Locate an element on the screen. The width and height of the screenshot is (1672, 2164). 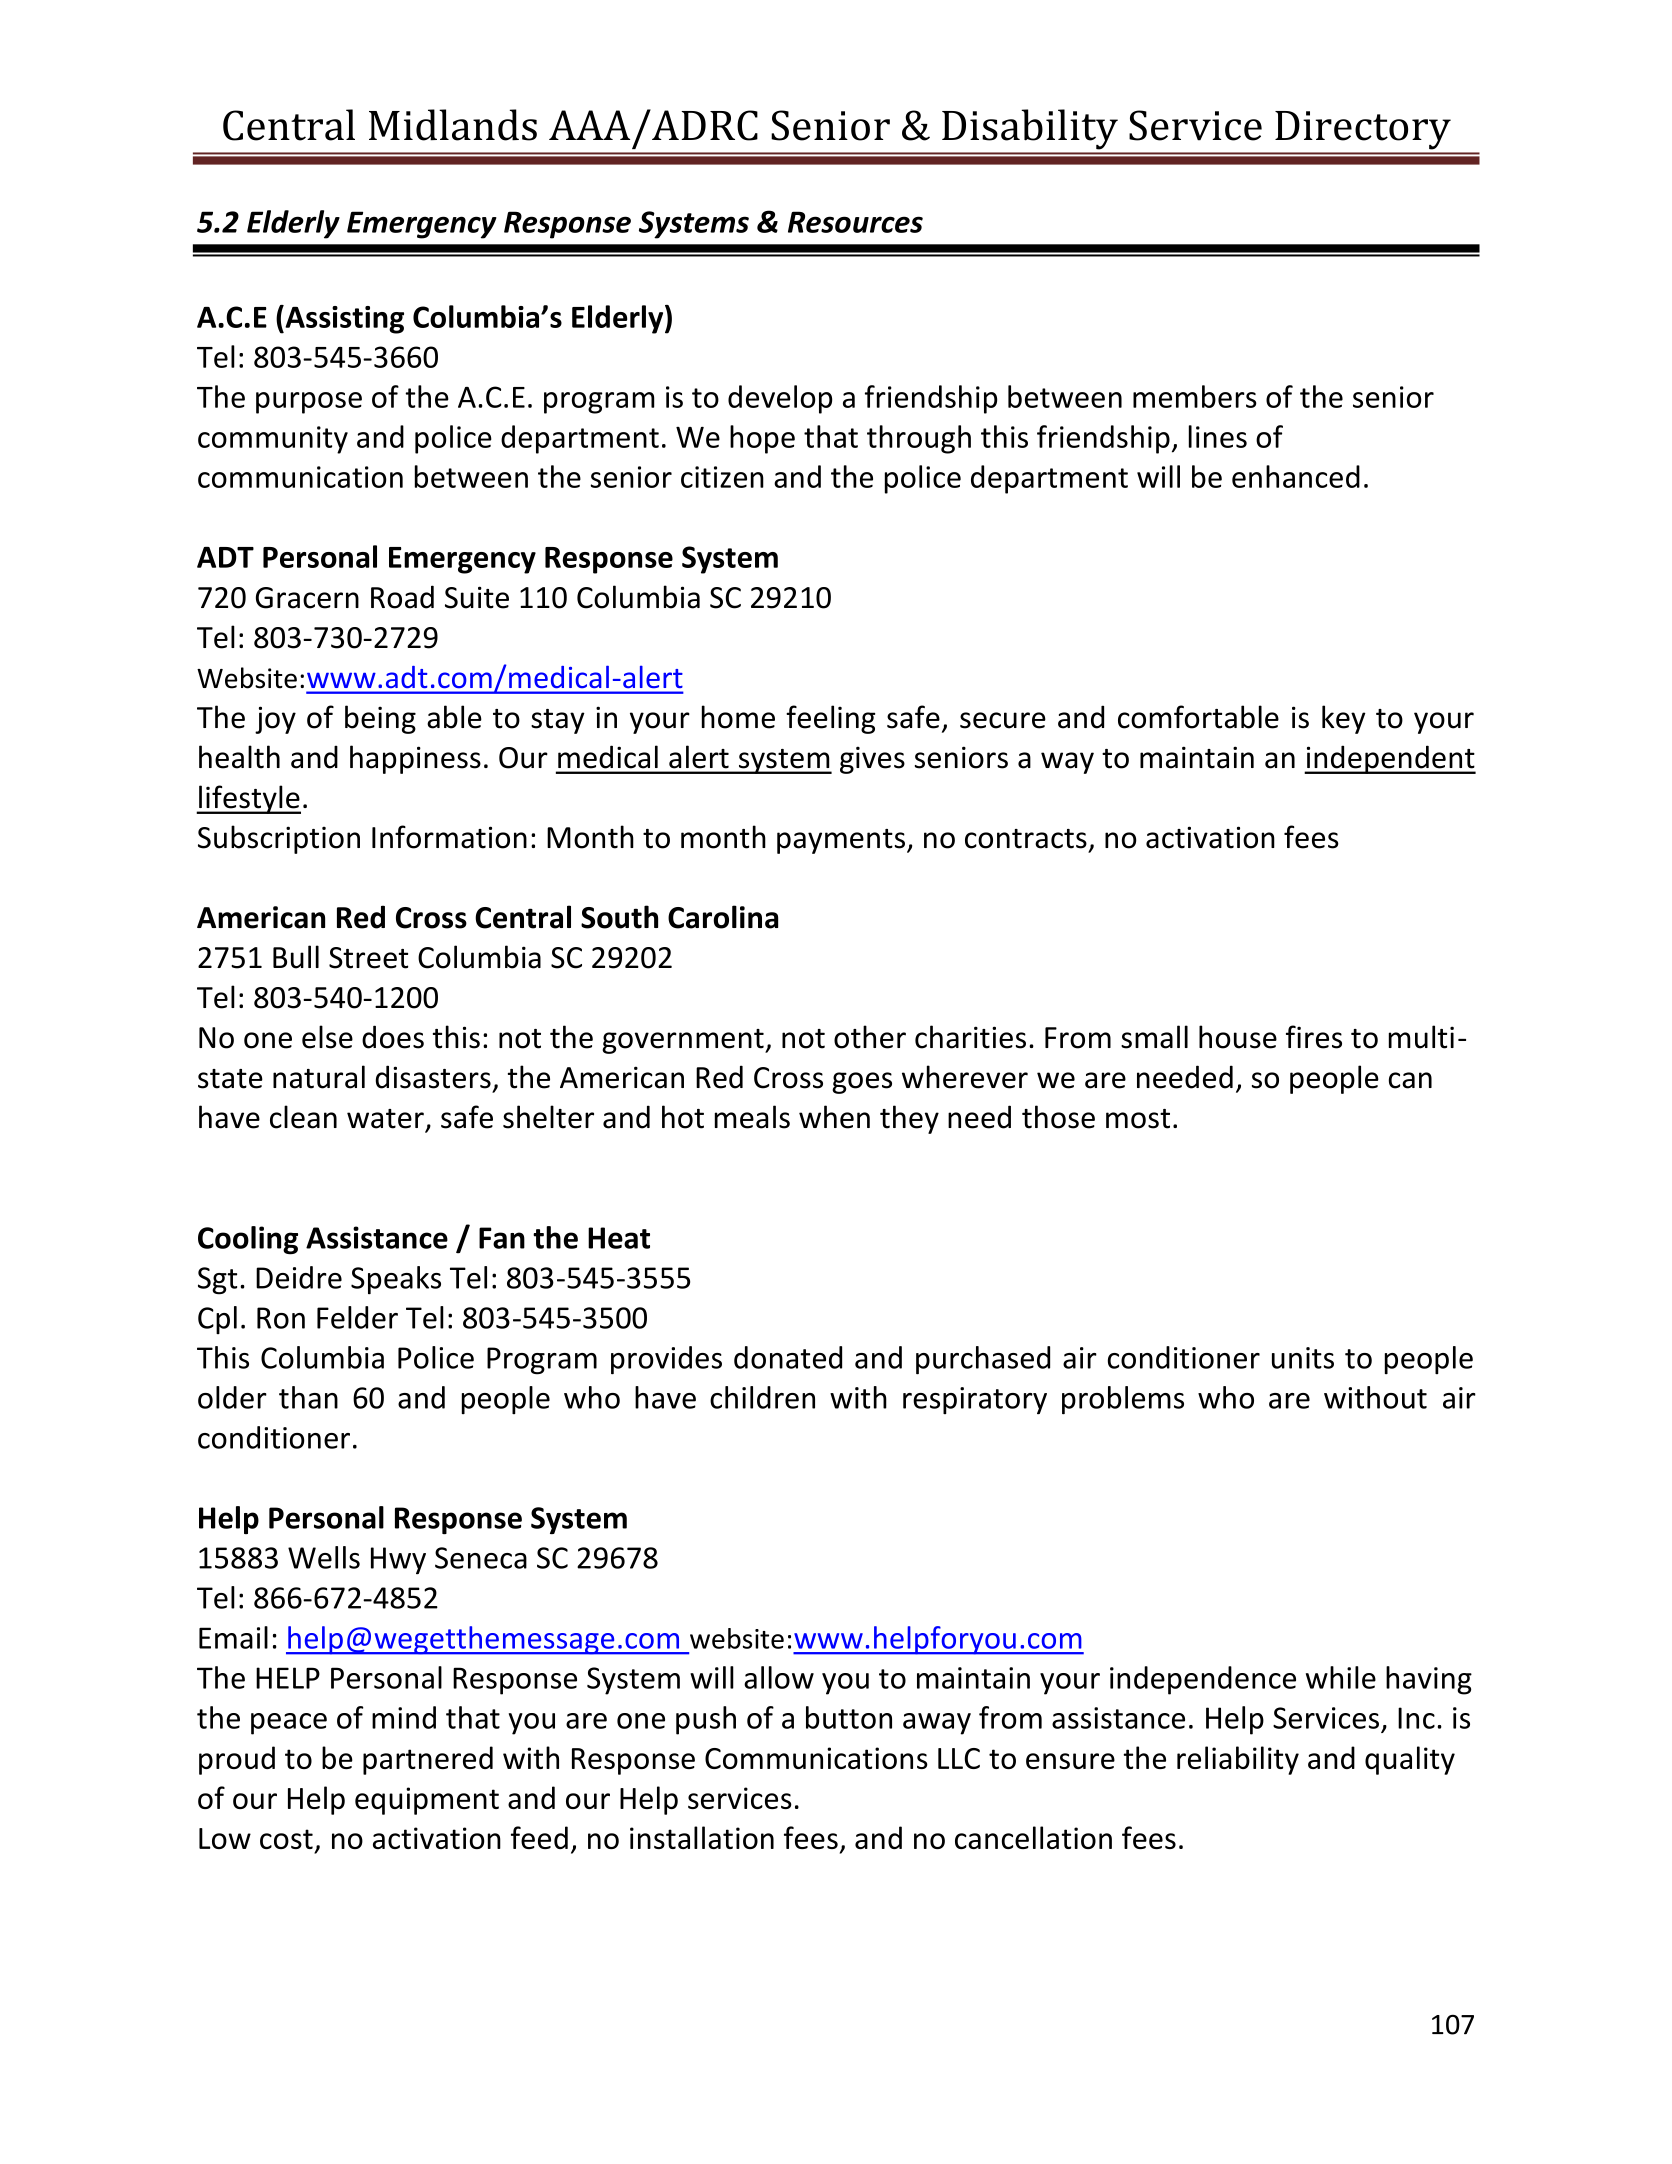
equipment is located at coordinates (427, 1801).
